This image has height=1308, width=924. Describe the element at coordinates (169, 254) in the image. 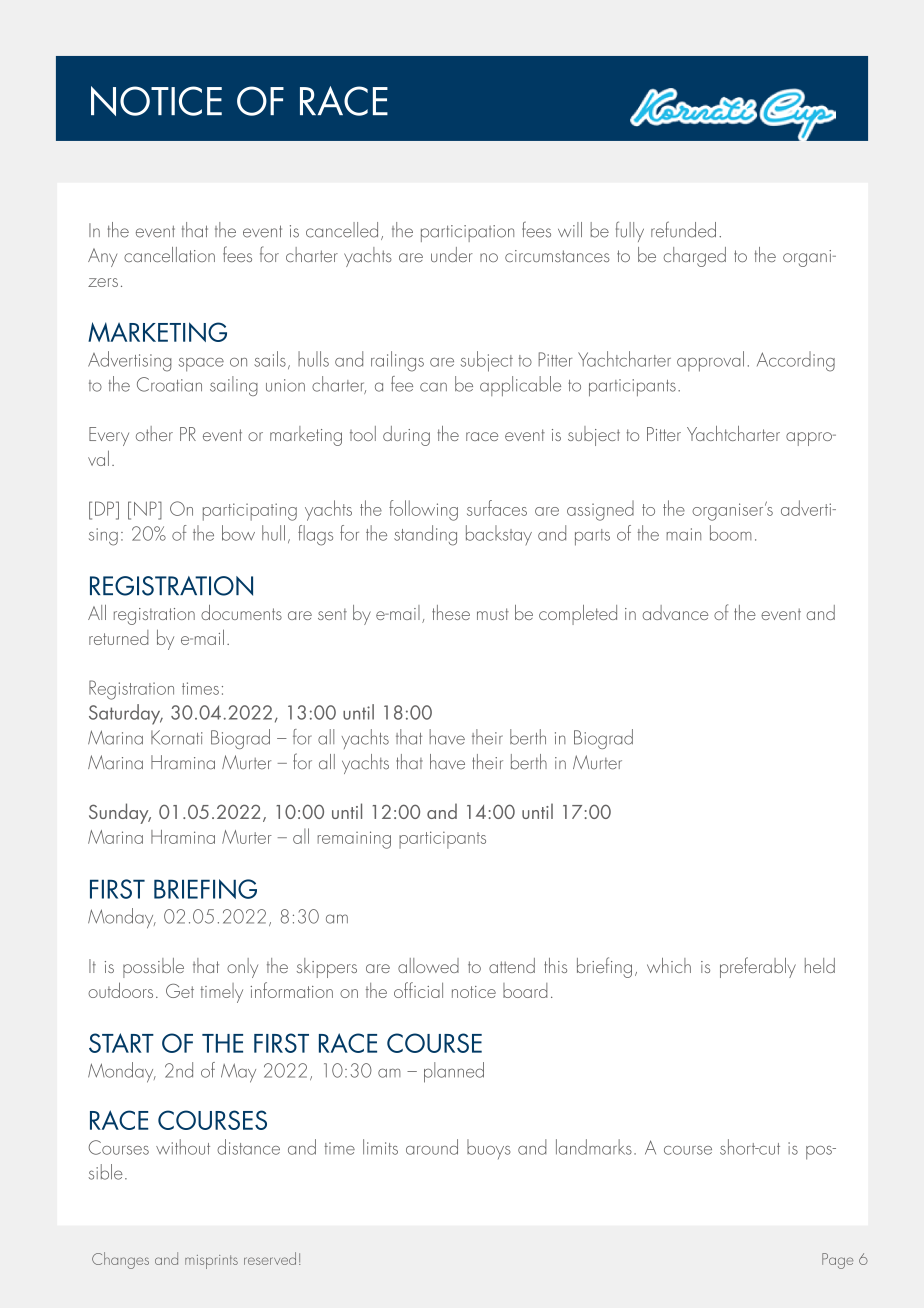

I see `cancellation` at that location.
